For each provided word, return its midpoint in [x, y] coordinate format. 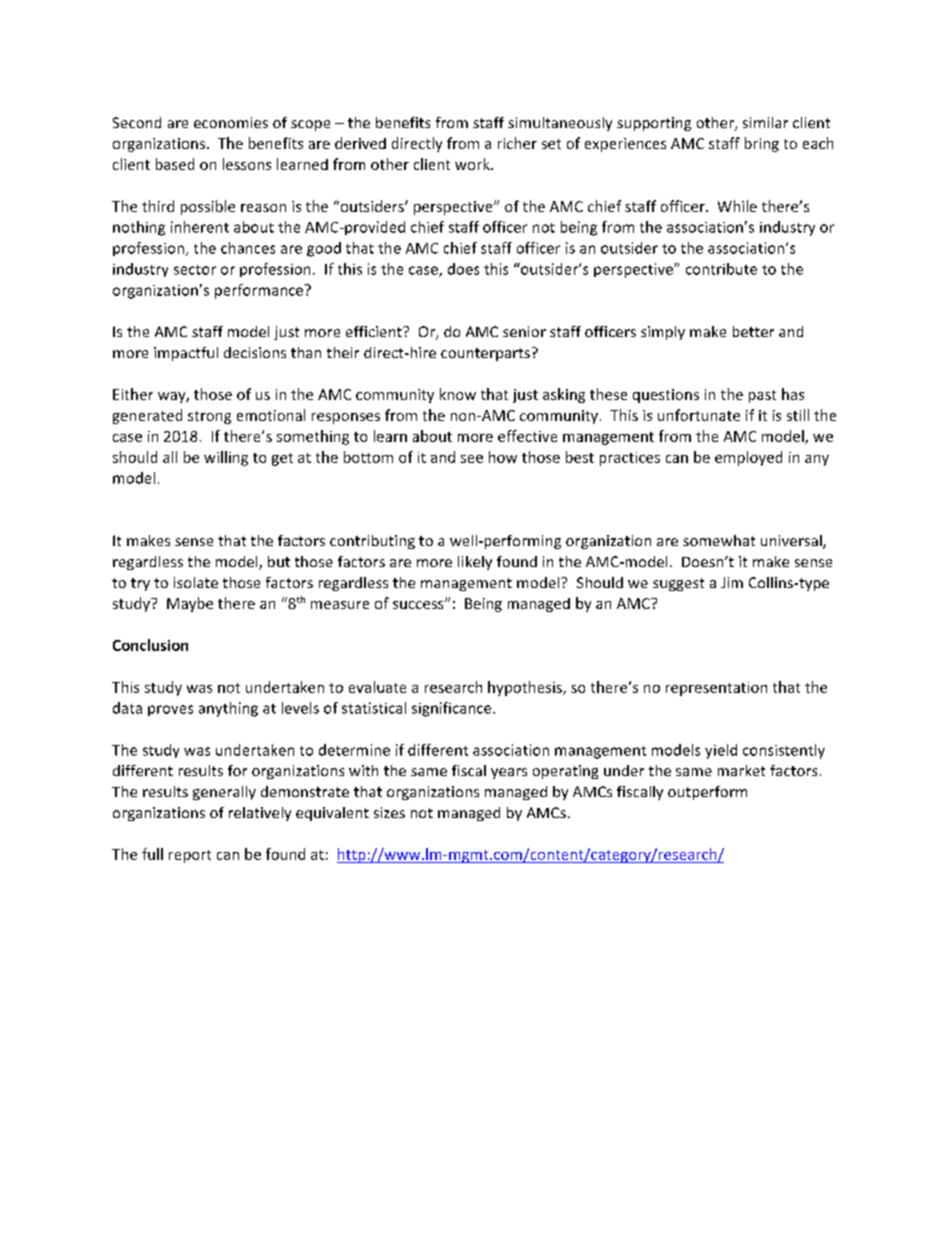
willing [226, 458]
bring [762, 144]
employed [748, 458]
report [190, 856]
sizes [389, 812]
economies [231, 122]
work [473, 164]
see [472, 459]
